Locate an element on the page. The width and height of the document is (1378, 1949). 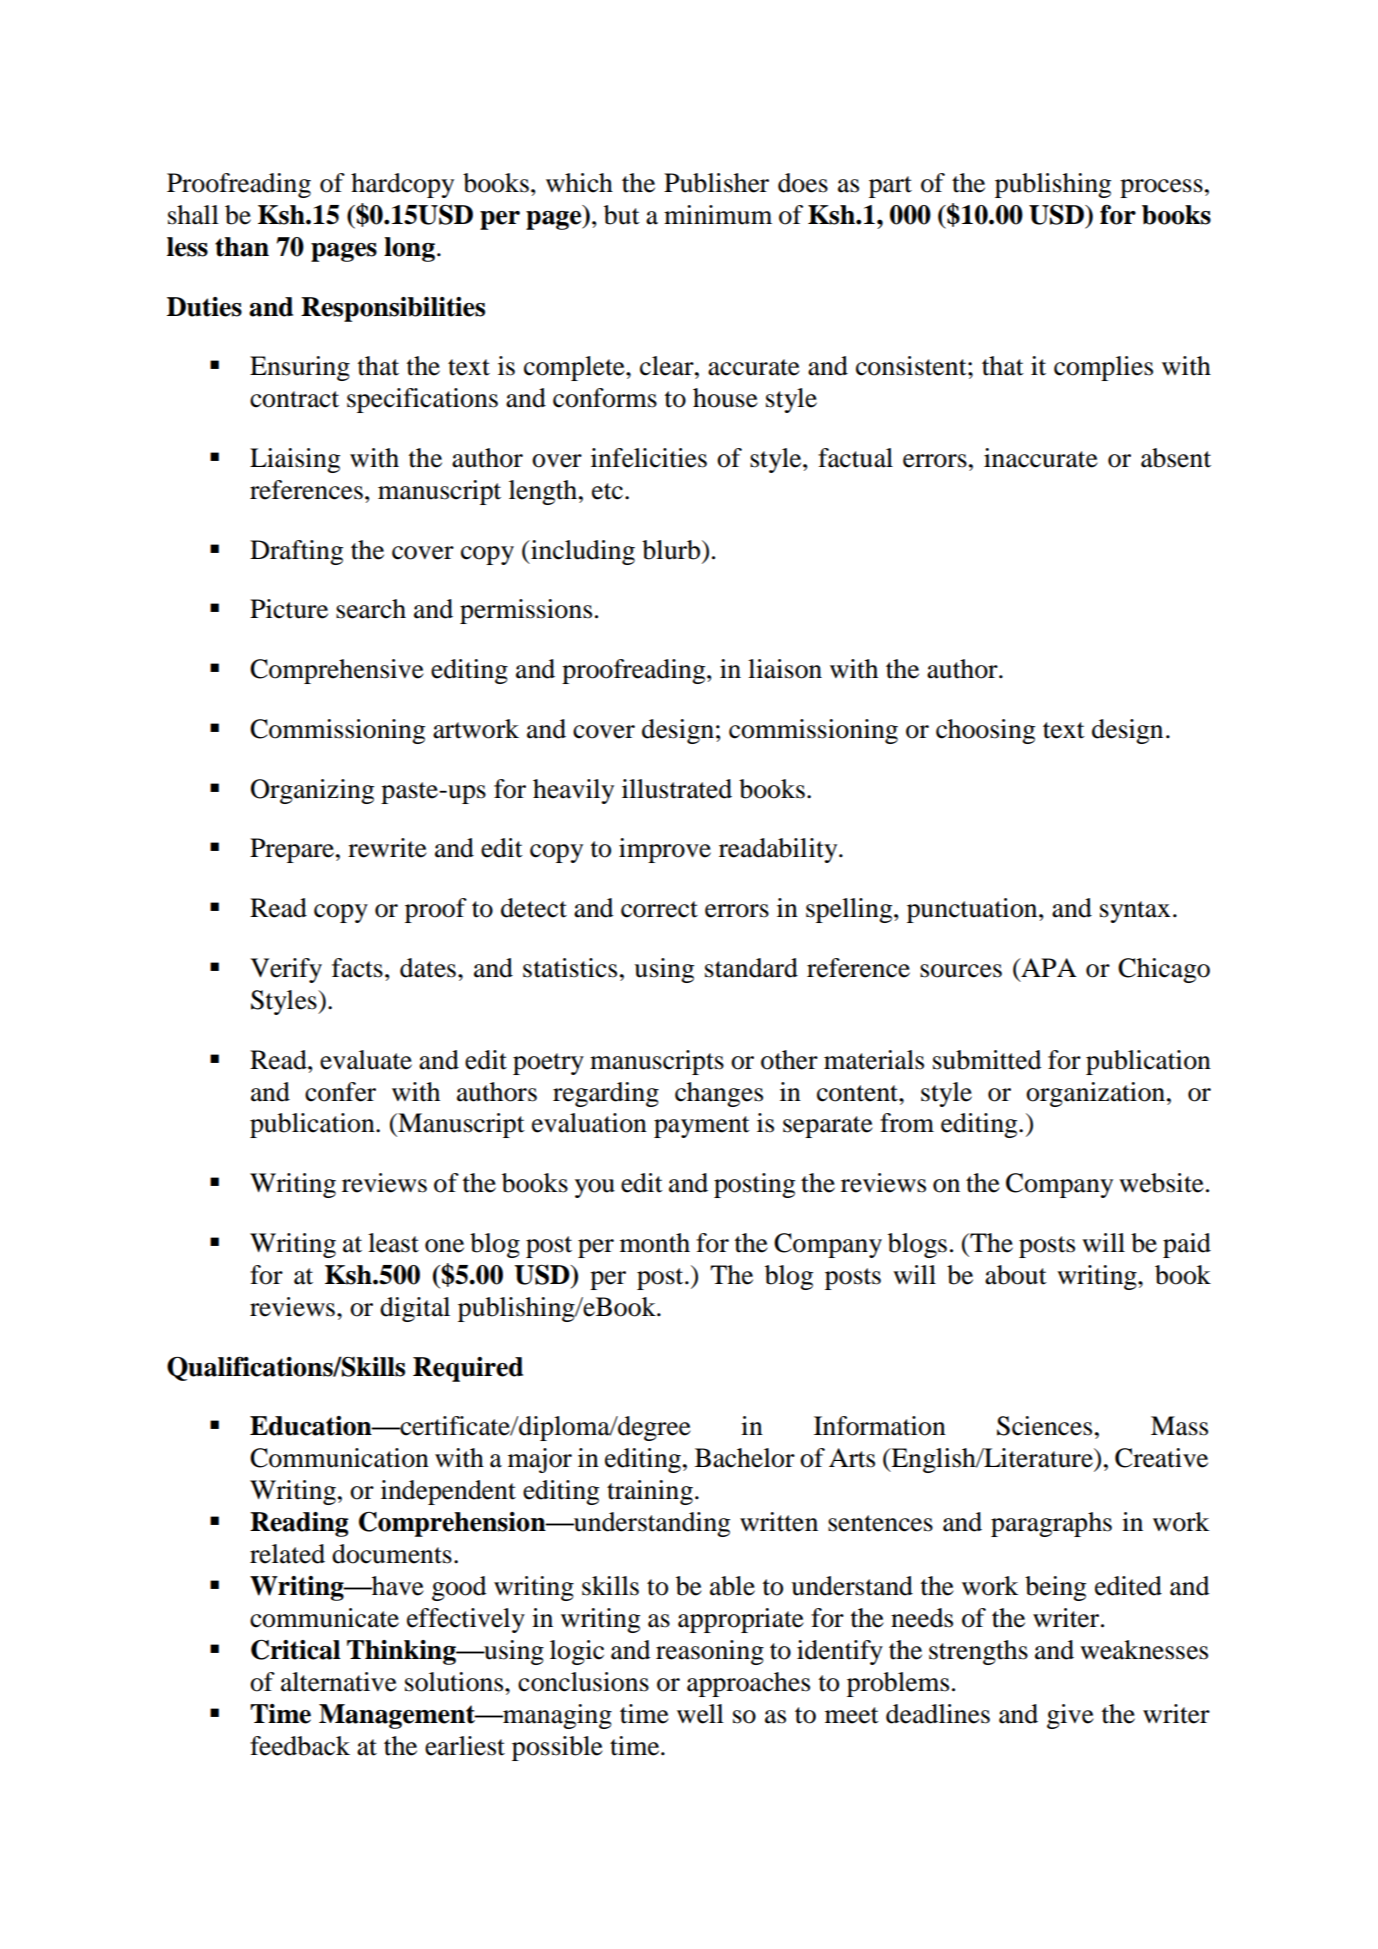
minimum is located at coordinates (718, 215).
